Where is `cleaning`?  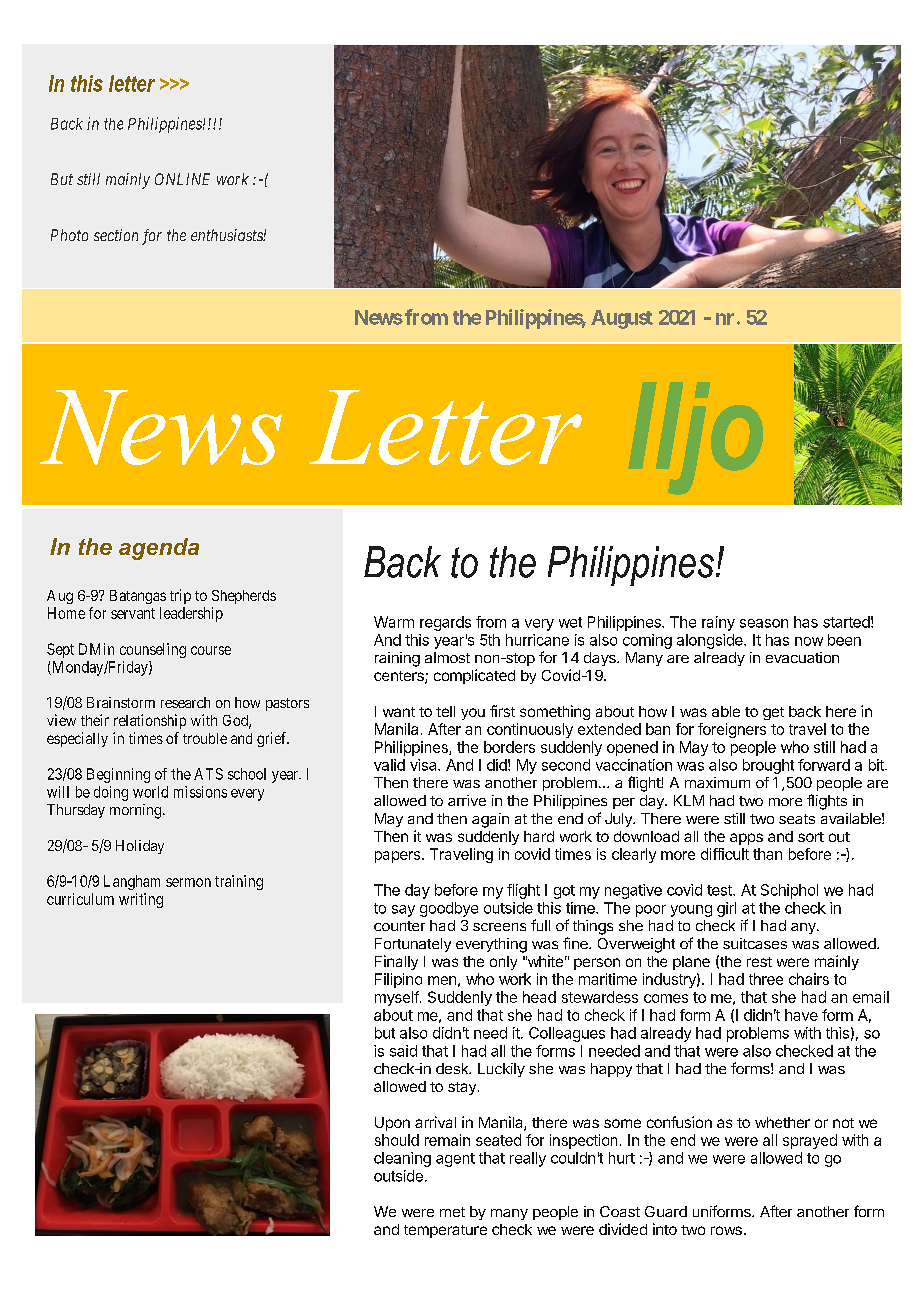
cleaning is located at coordinates (402, 1159).
